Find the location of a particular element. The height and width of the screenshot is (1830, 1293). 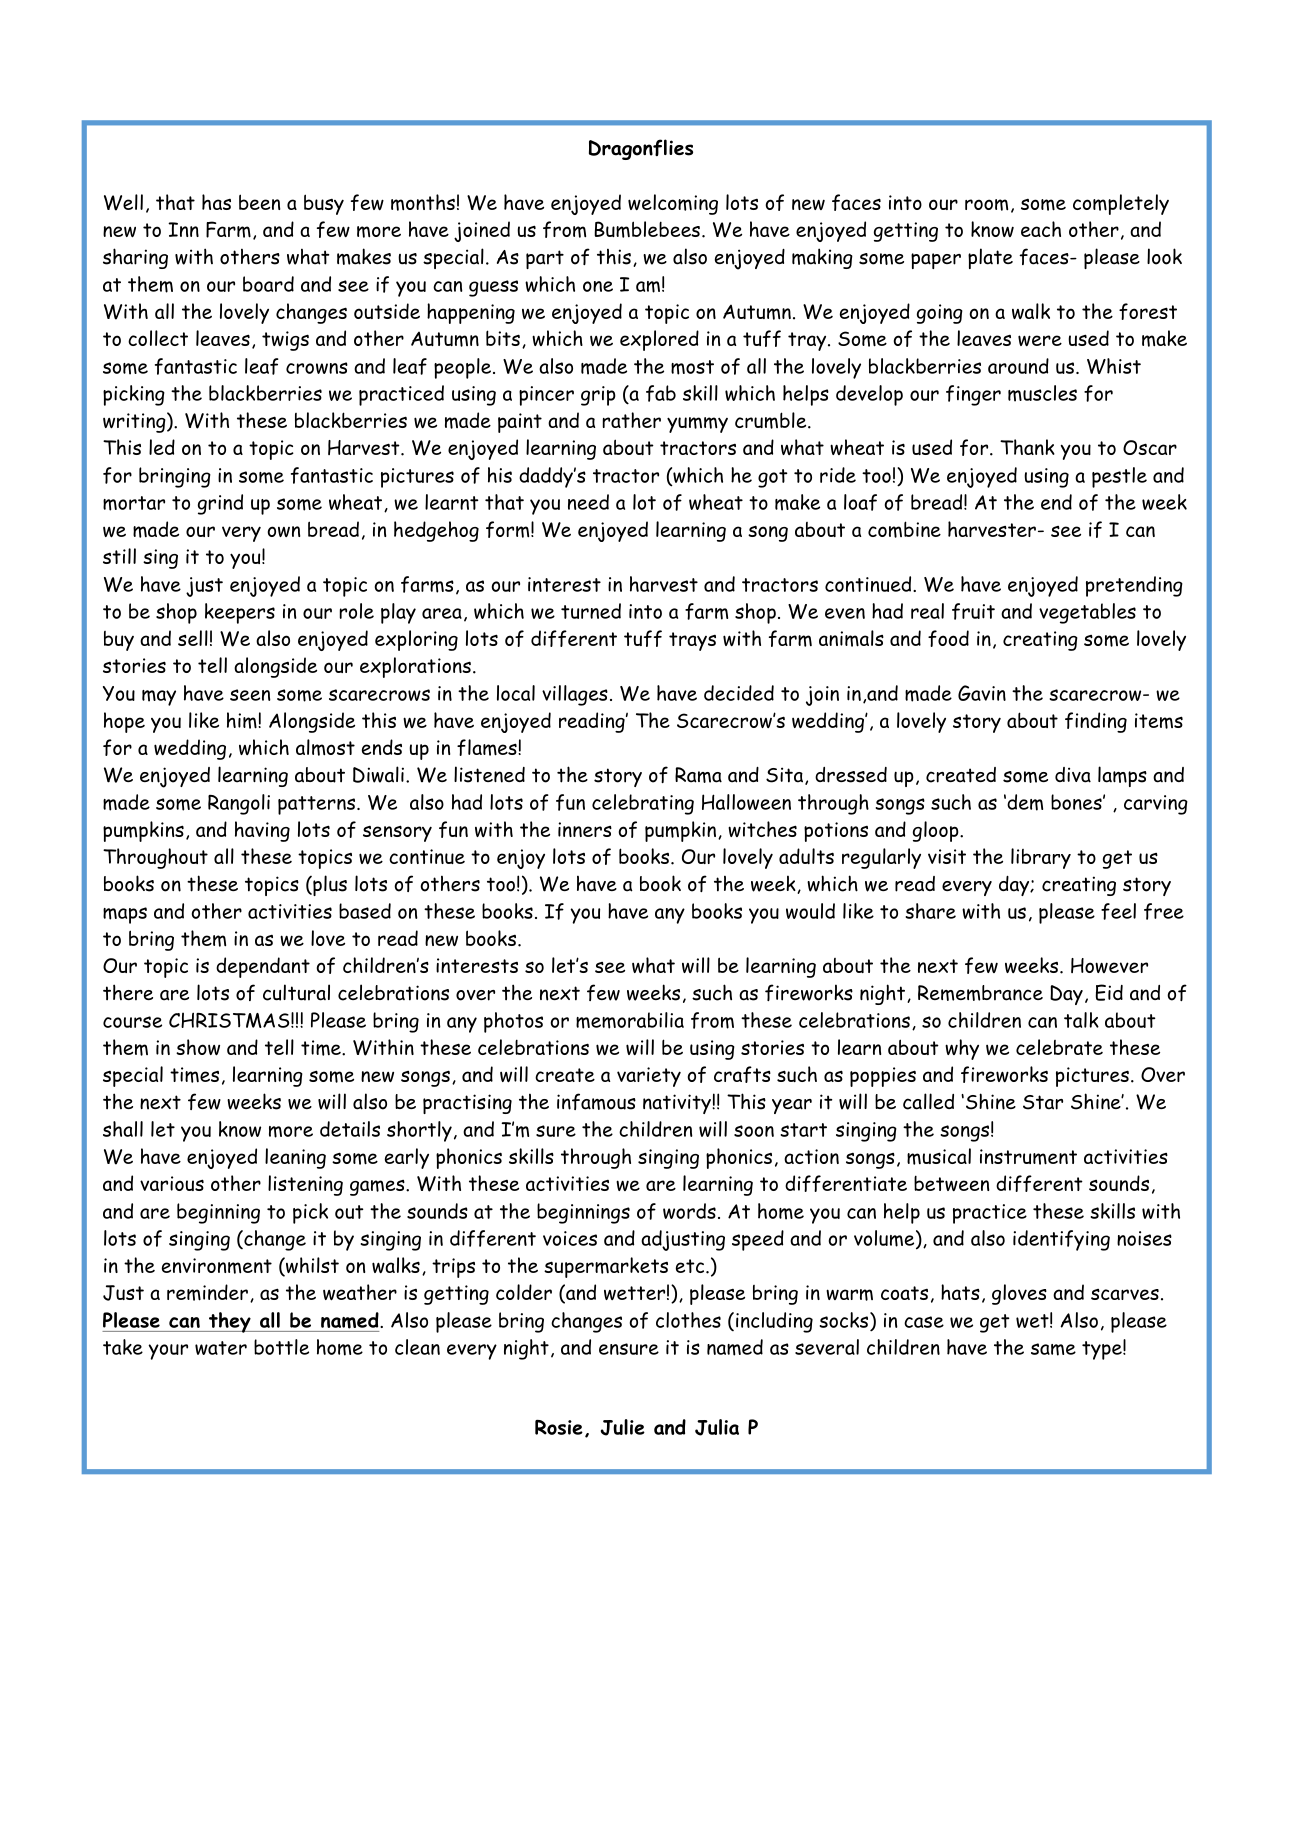

Julie is located at coordinates (623, 1427).
